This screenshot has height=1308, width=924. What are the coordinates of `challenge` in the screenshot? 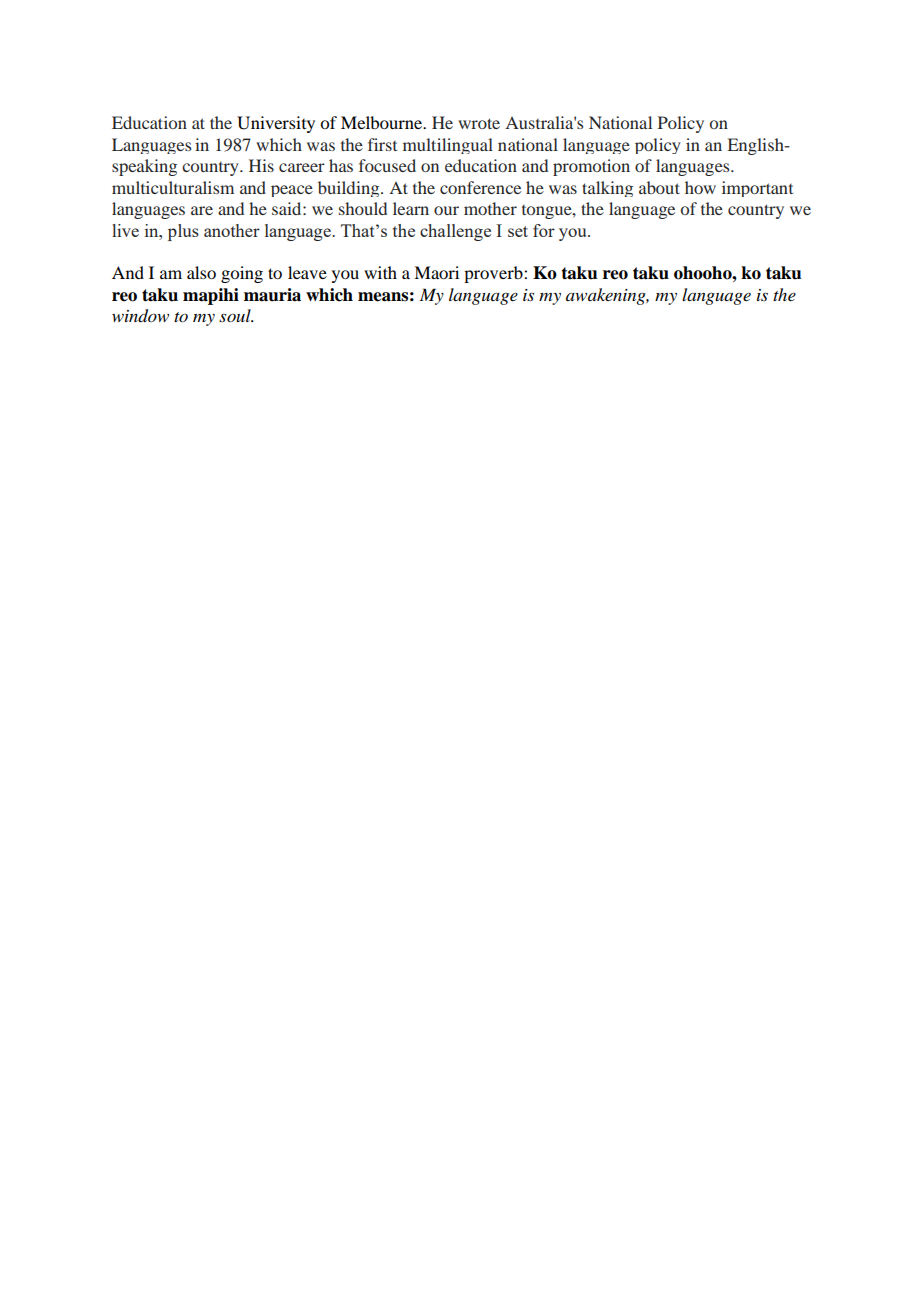 It's located at (455, 232).
